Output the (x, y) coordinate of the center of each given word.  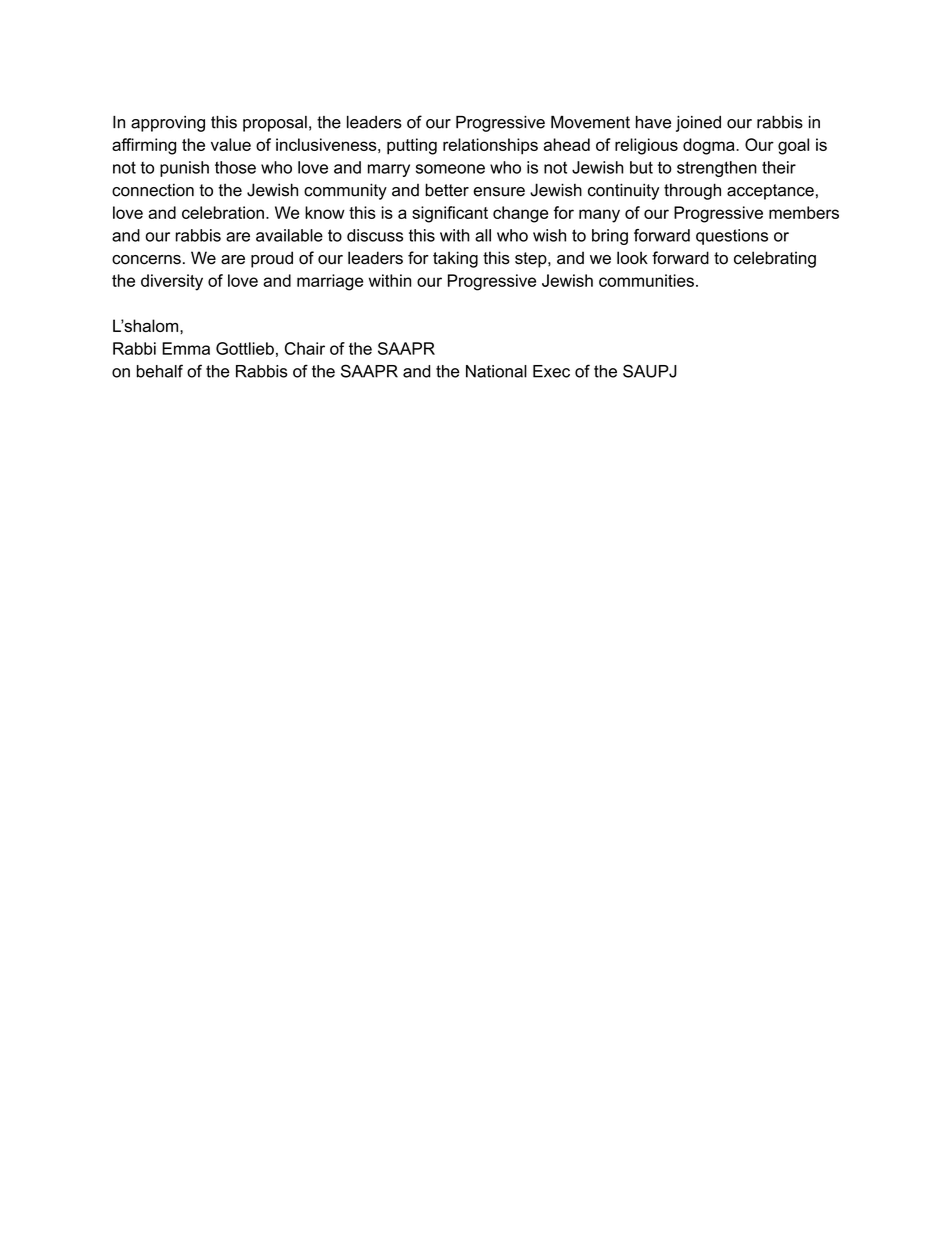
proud (272, 259)
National (496, 371)
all (483, 235)
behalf (160, 371)
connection (153, 190)
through (692, 191)
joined (698, 124)
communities (646, 280)
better (447, 190)
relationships (490, 146)
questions (732, 237)
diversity (172, 282)
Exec (551, 371)
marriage (330, 282)
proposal (275, 124)
